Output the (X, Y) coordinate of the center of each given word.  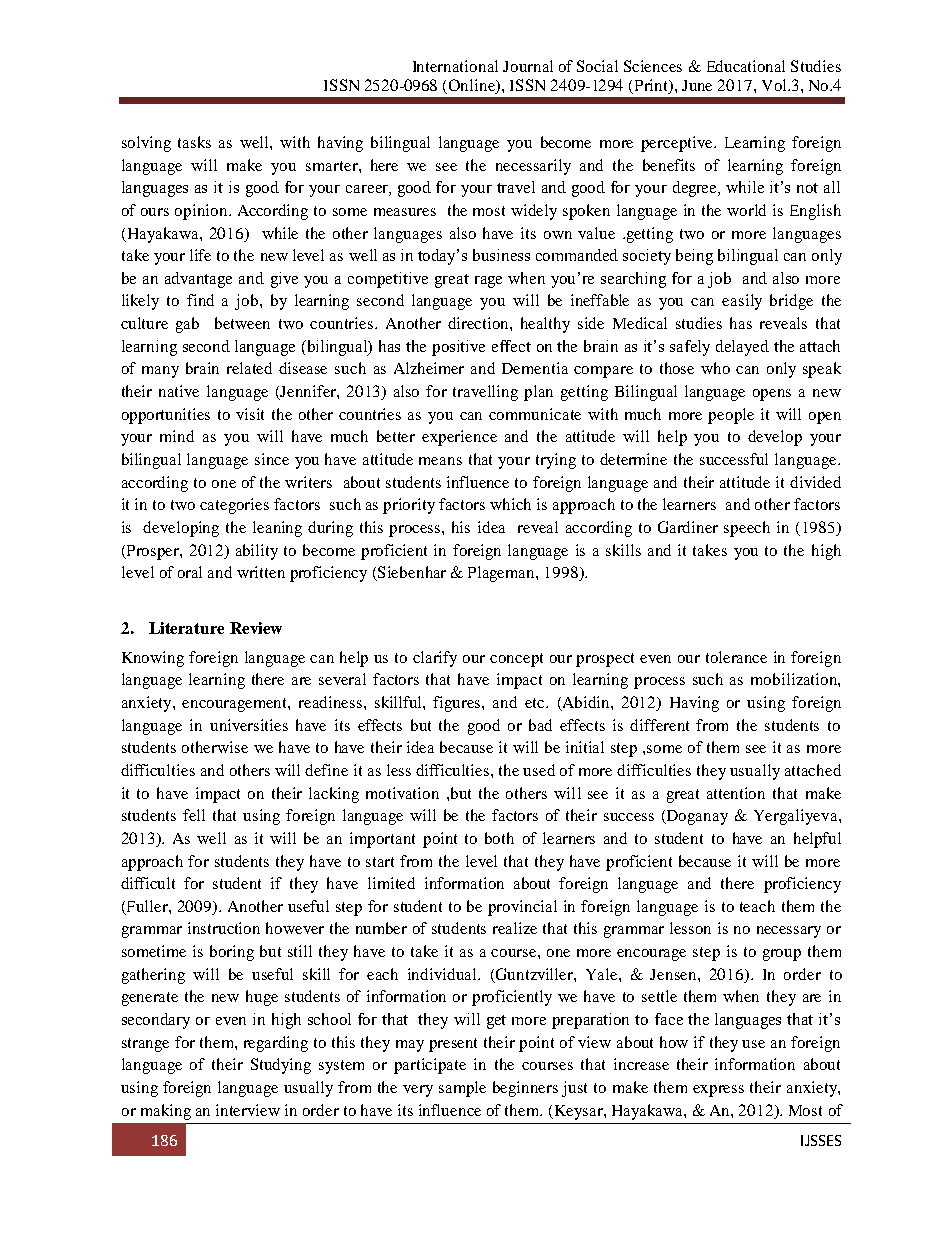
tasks (194, 142)
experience (459, 438)
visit (250, 414)
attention (736, 793)
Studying (281, 1066)
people (731, 416)
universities (249, 725)
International (455, 66)
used (539, 770)
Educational (746, 66)
